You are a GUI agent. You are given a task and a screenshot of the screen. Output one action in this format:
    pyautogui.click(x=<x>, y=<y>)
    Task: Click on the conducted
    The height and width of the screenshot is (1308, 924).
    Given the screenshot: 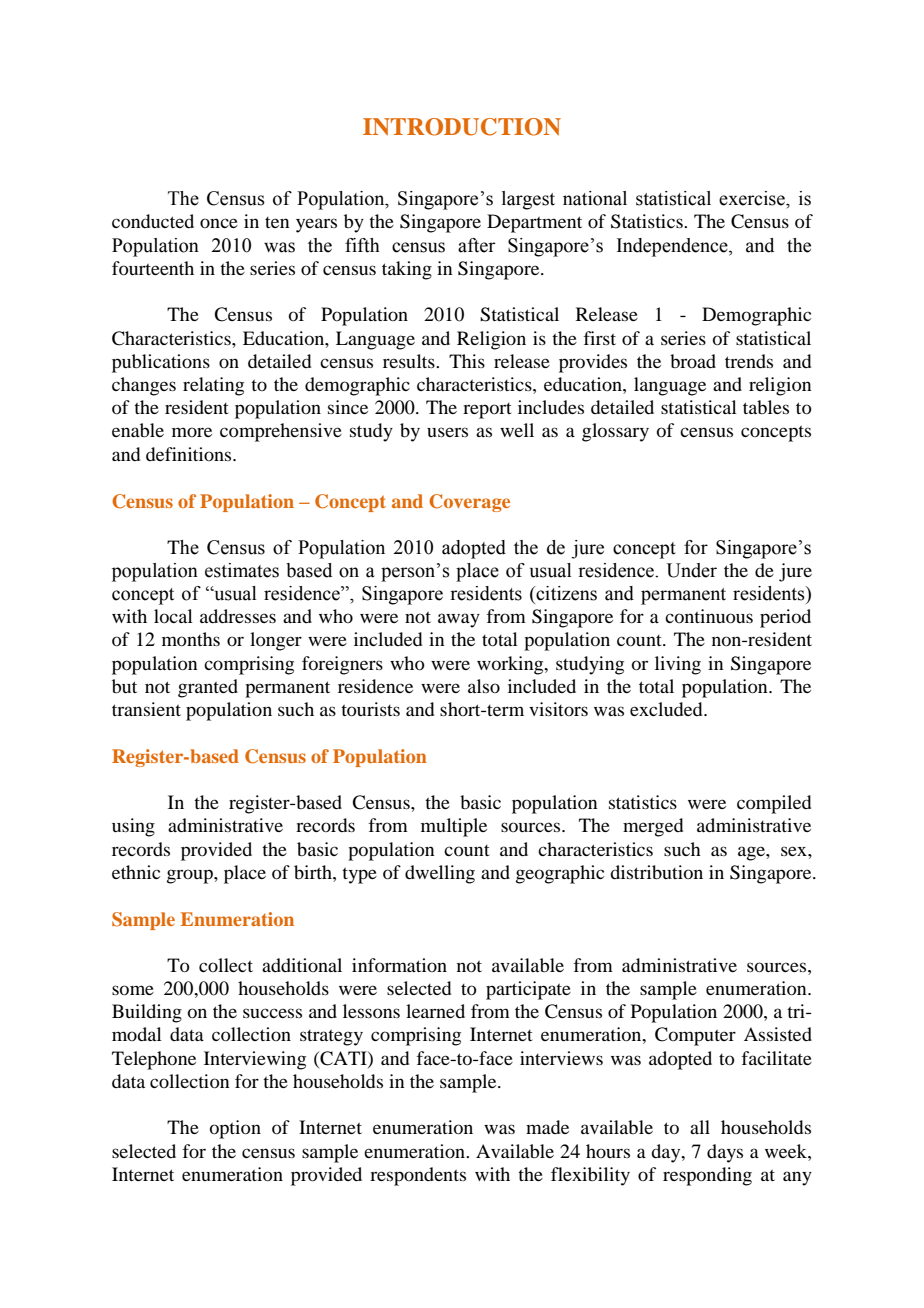 What is the action you would take?
    pyautogui.click(x=153, y=221)
